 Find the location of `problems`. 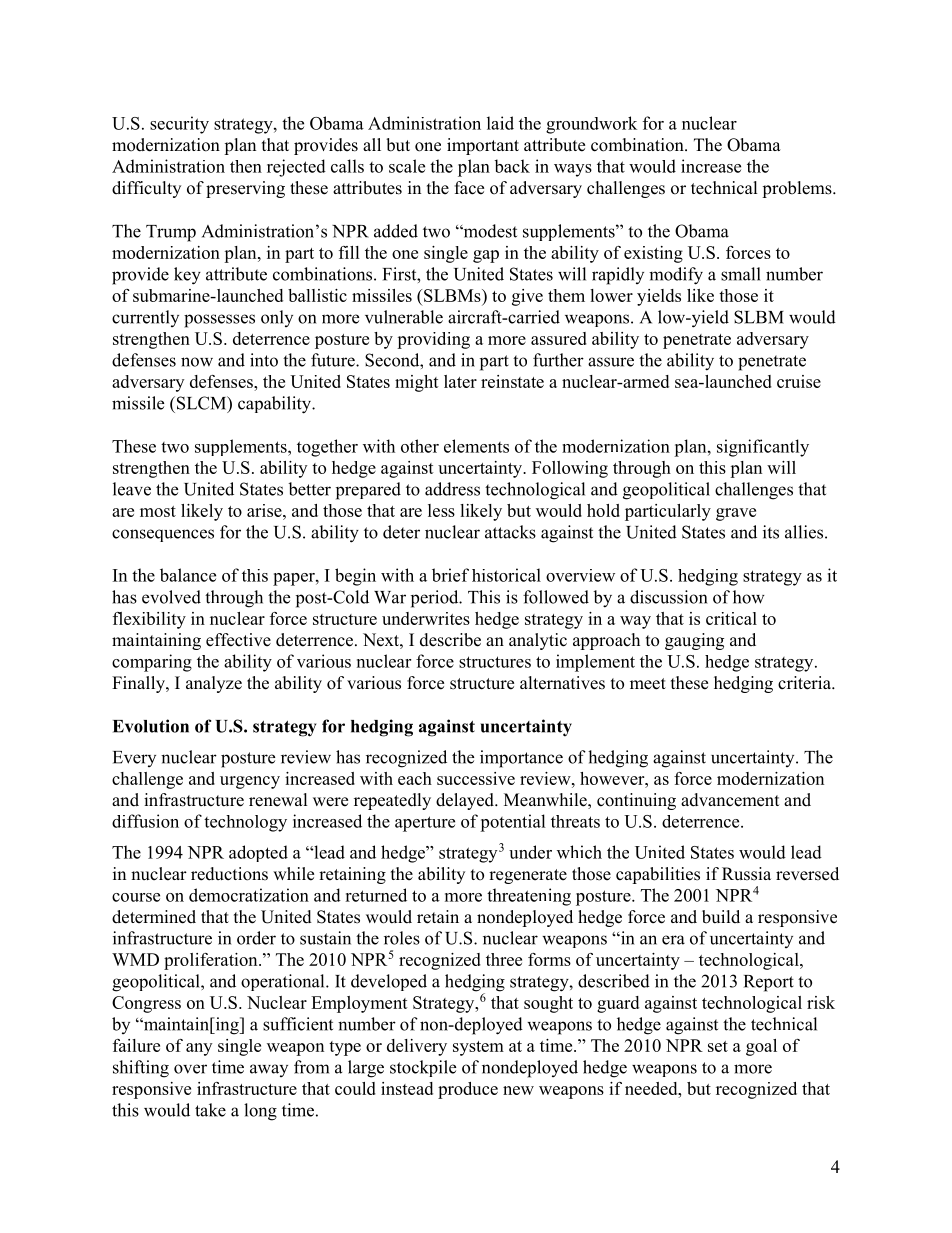

problems is located at coordinates (798, 189).
